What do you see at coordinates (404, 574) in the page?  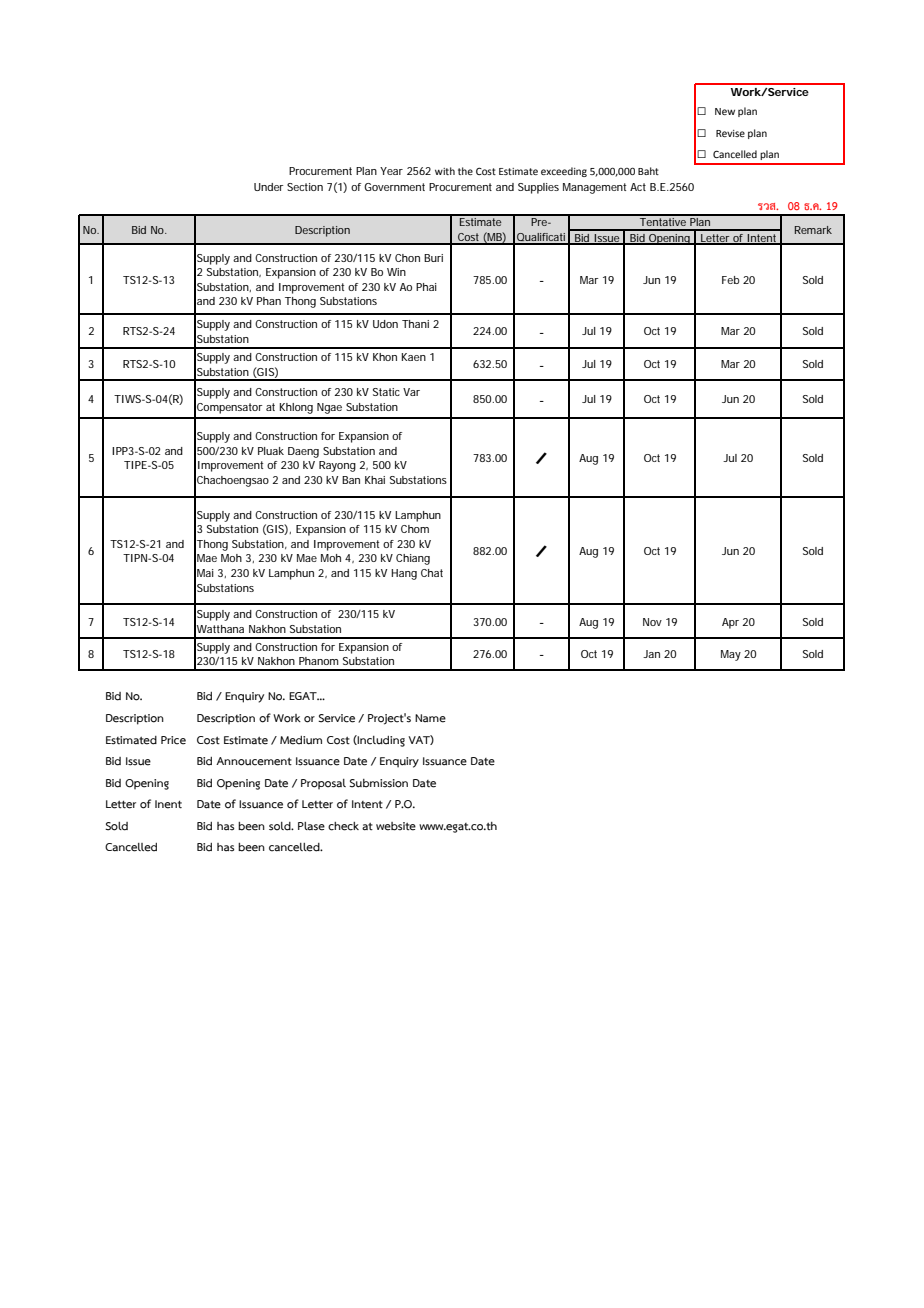 I see `Hang` at bounding box center [404, 574].
